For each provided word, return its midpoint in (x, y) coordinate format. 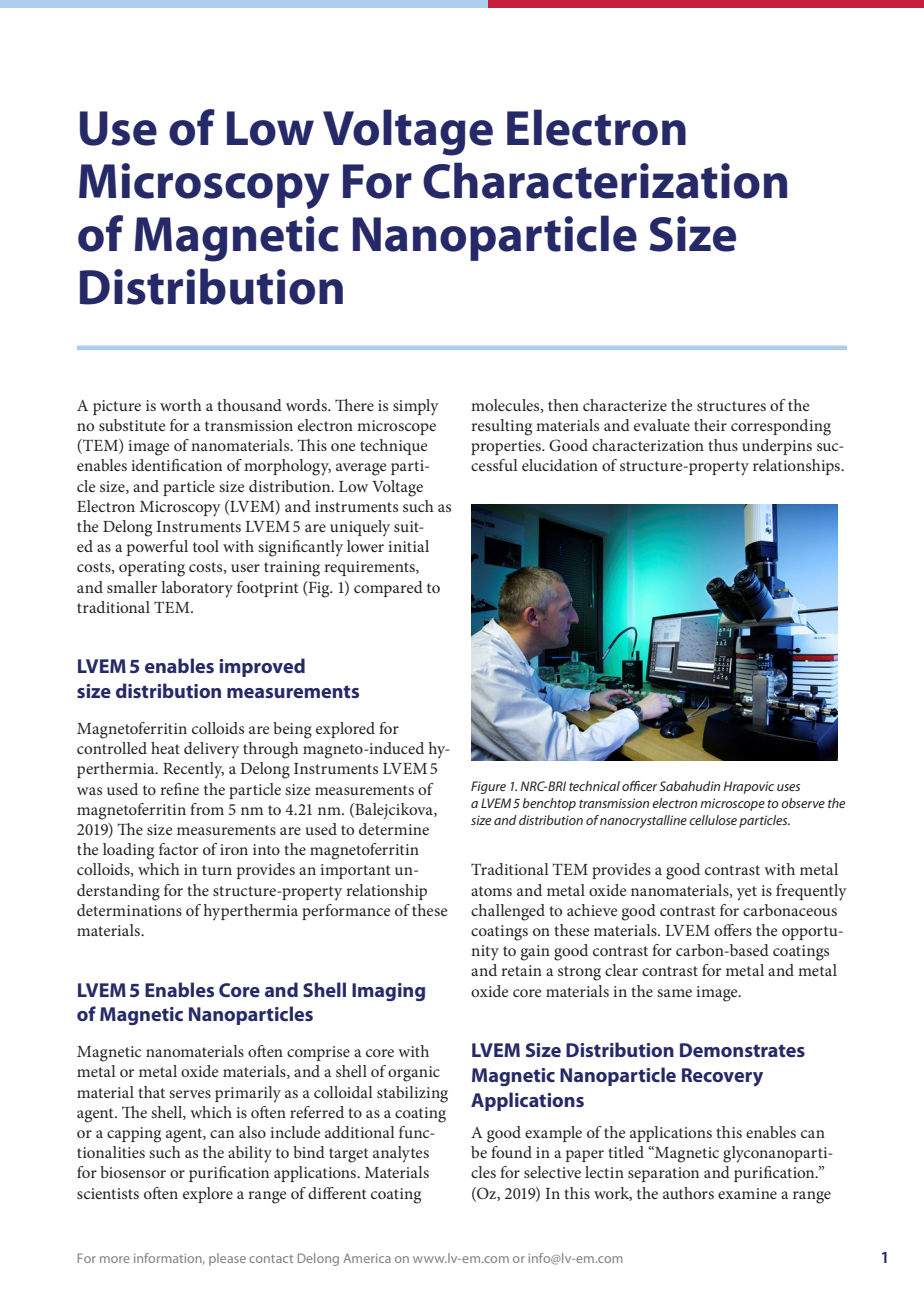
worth (181, 405)
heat (165, 748)
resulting (501, 427)
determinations (129, 910)
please (227, 1259)
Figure (488, 787)
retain (521, 970)
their (710, 425)
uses (788, 787)
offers (733, 930)
